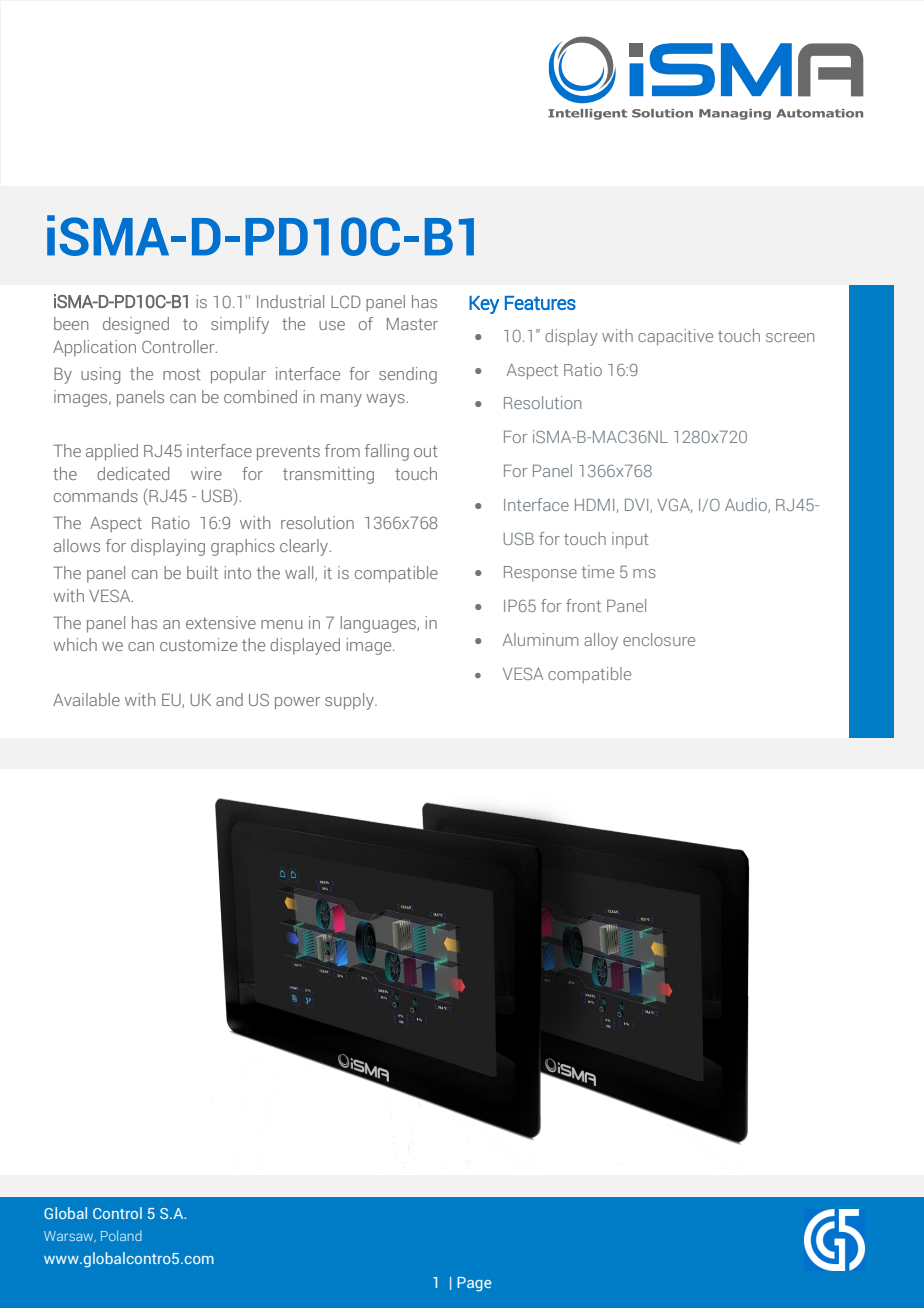  What do you see at coordinates (136, 325) in the screenshot?
I see `designed` at bounding box center [136, 325].
